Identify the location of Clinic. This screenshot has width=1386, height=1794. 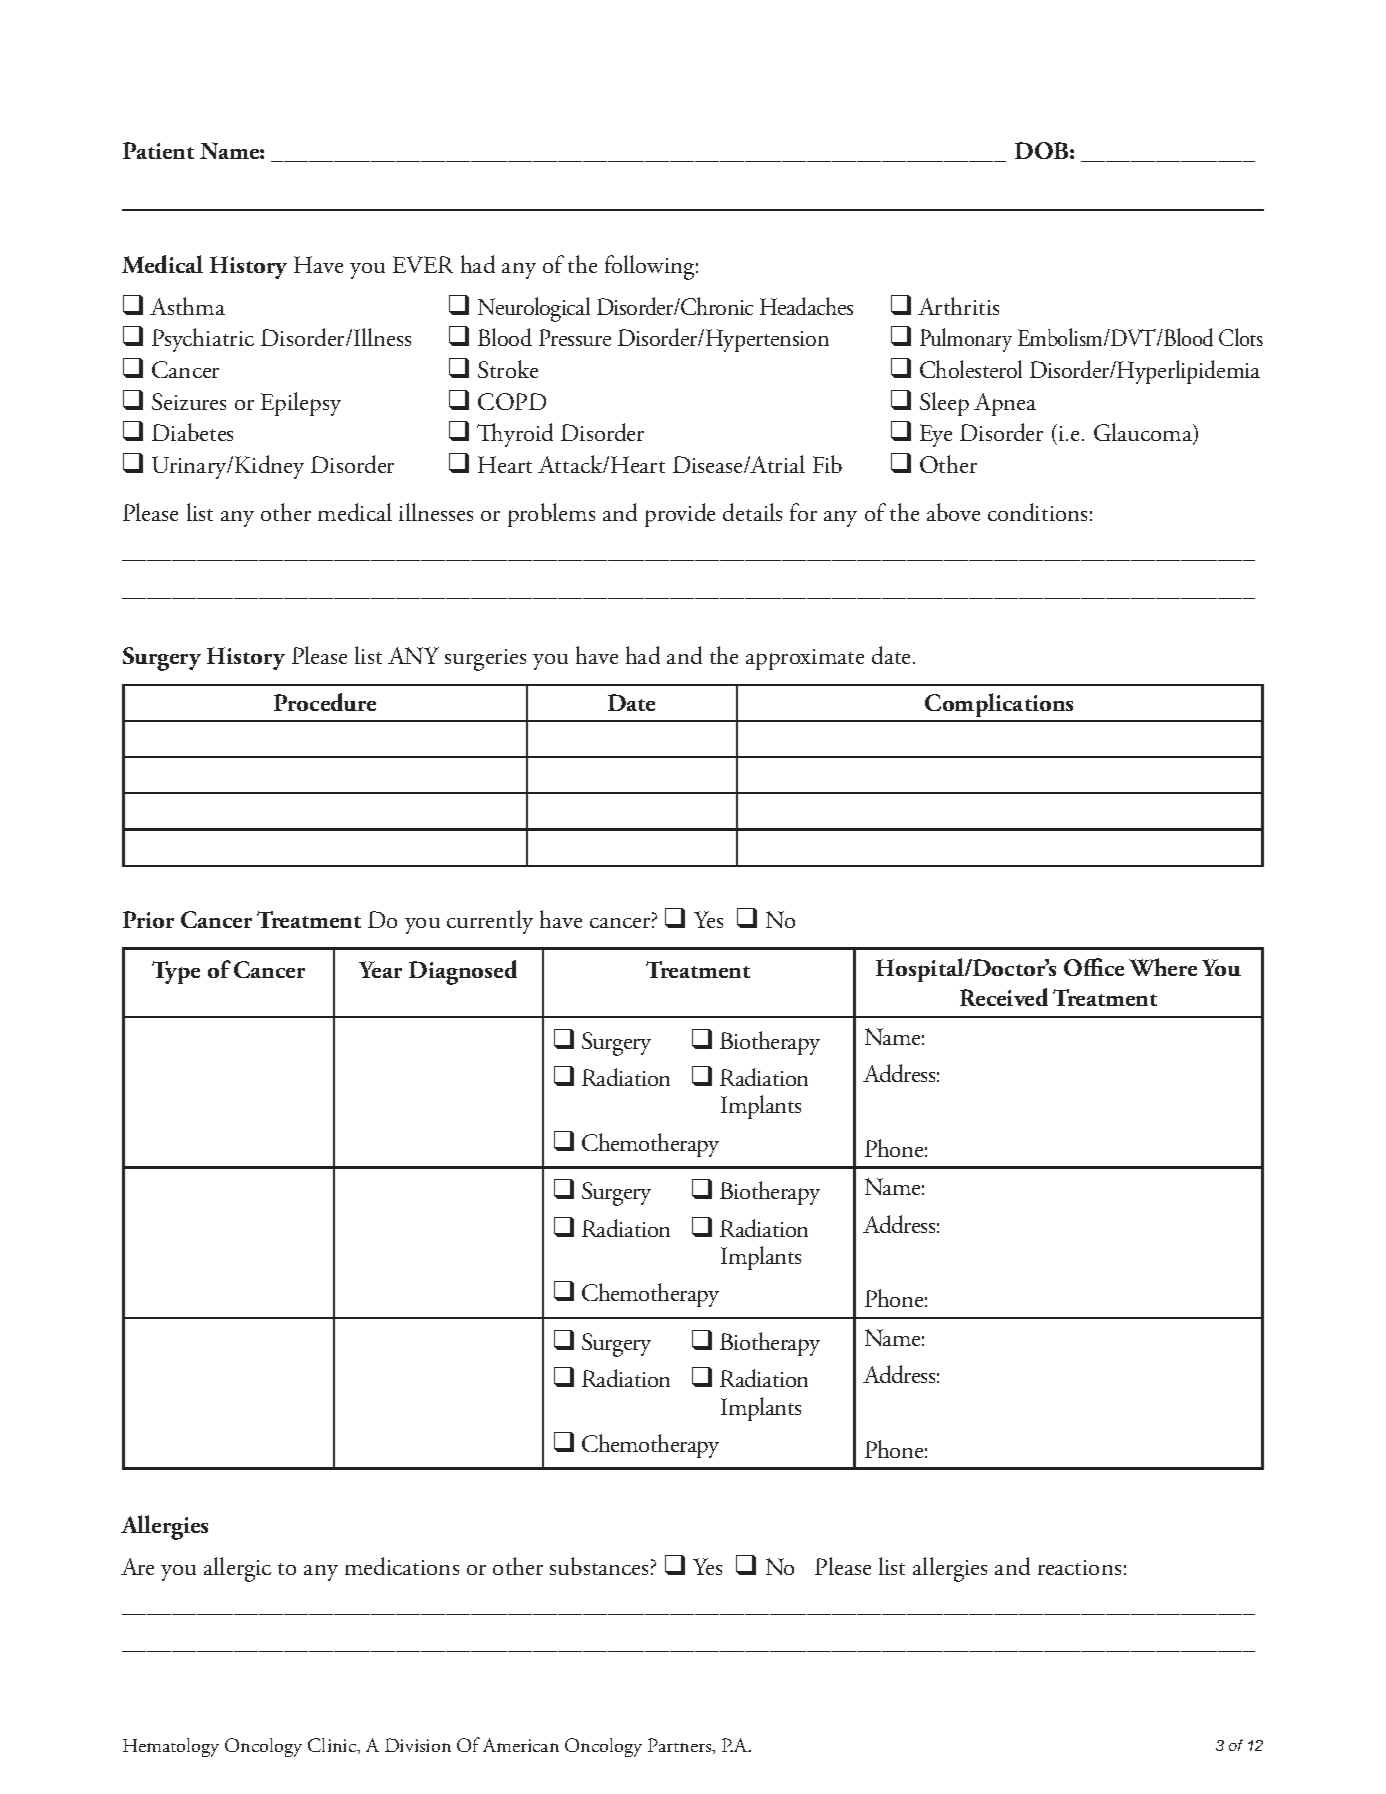
(333, 1746).
